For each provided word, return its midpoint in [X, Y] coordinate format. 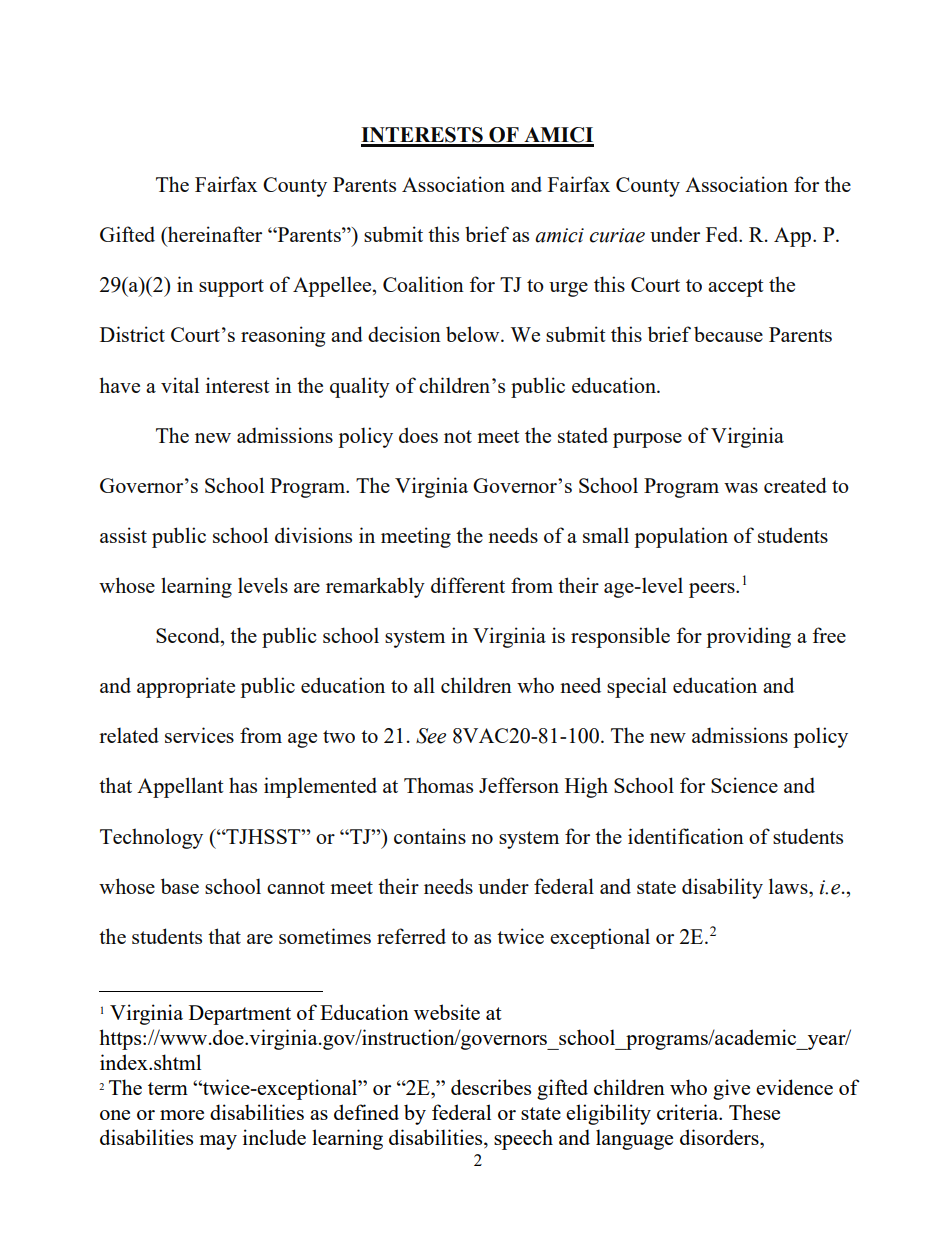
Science [744, 785]
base [180, 886]
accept [736, 288]
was [741, 488]
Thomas [438, 785]
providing [748, 637]
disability [722, 888]
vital [180, 385]
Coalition [423, 284]
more [182, 1115]
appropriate [186, 687]
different [468, 585]
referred [411, 936]
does [418, 435]
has [243, 785]
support [231, 288]
